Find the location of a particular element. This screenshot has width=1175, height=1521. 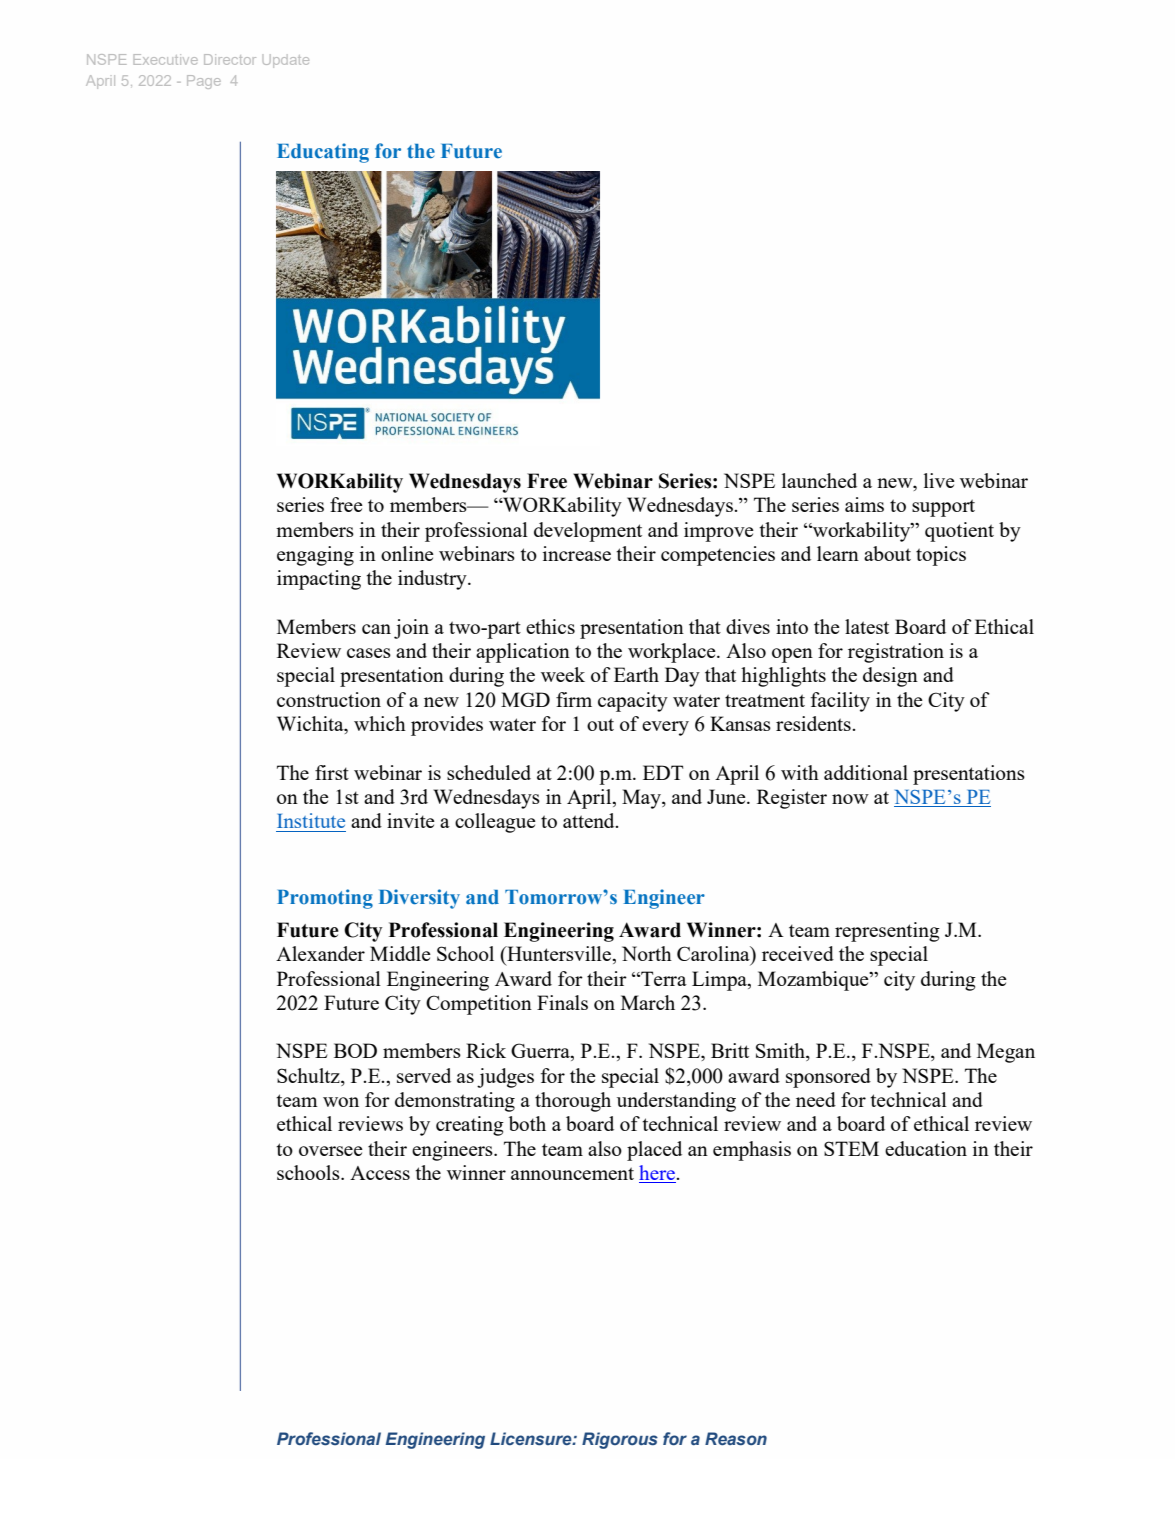

additional is located at coordinates (866, 772).
